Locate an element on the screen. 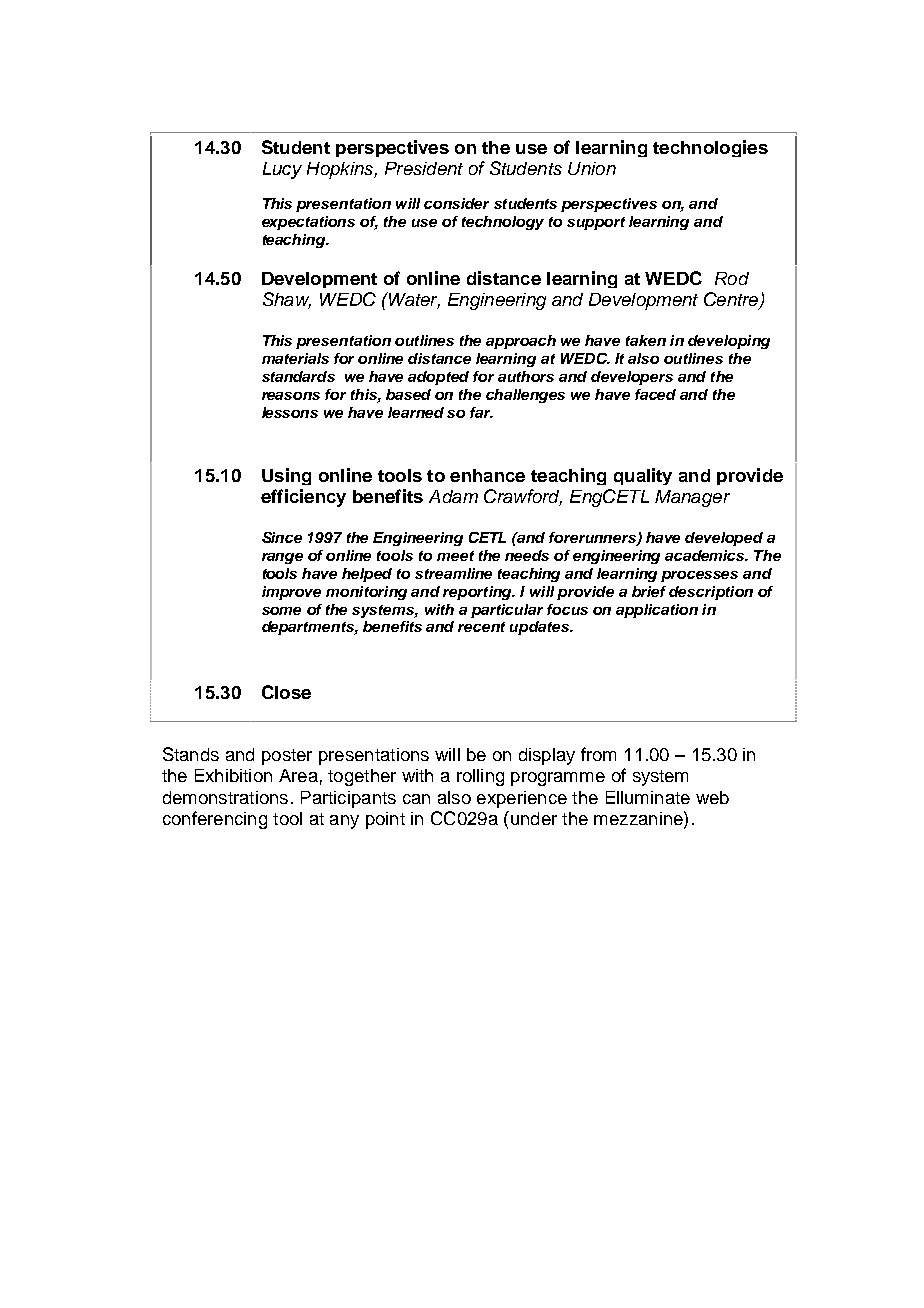  Adam is located at coordinates (453, 496).
